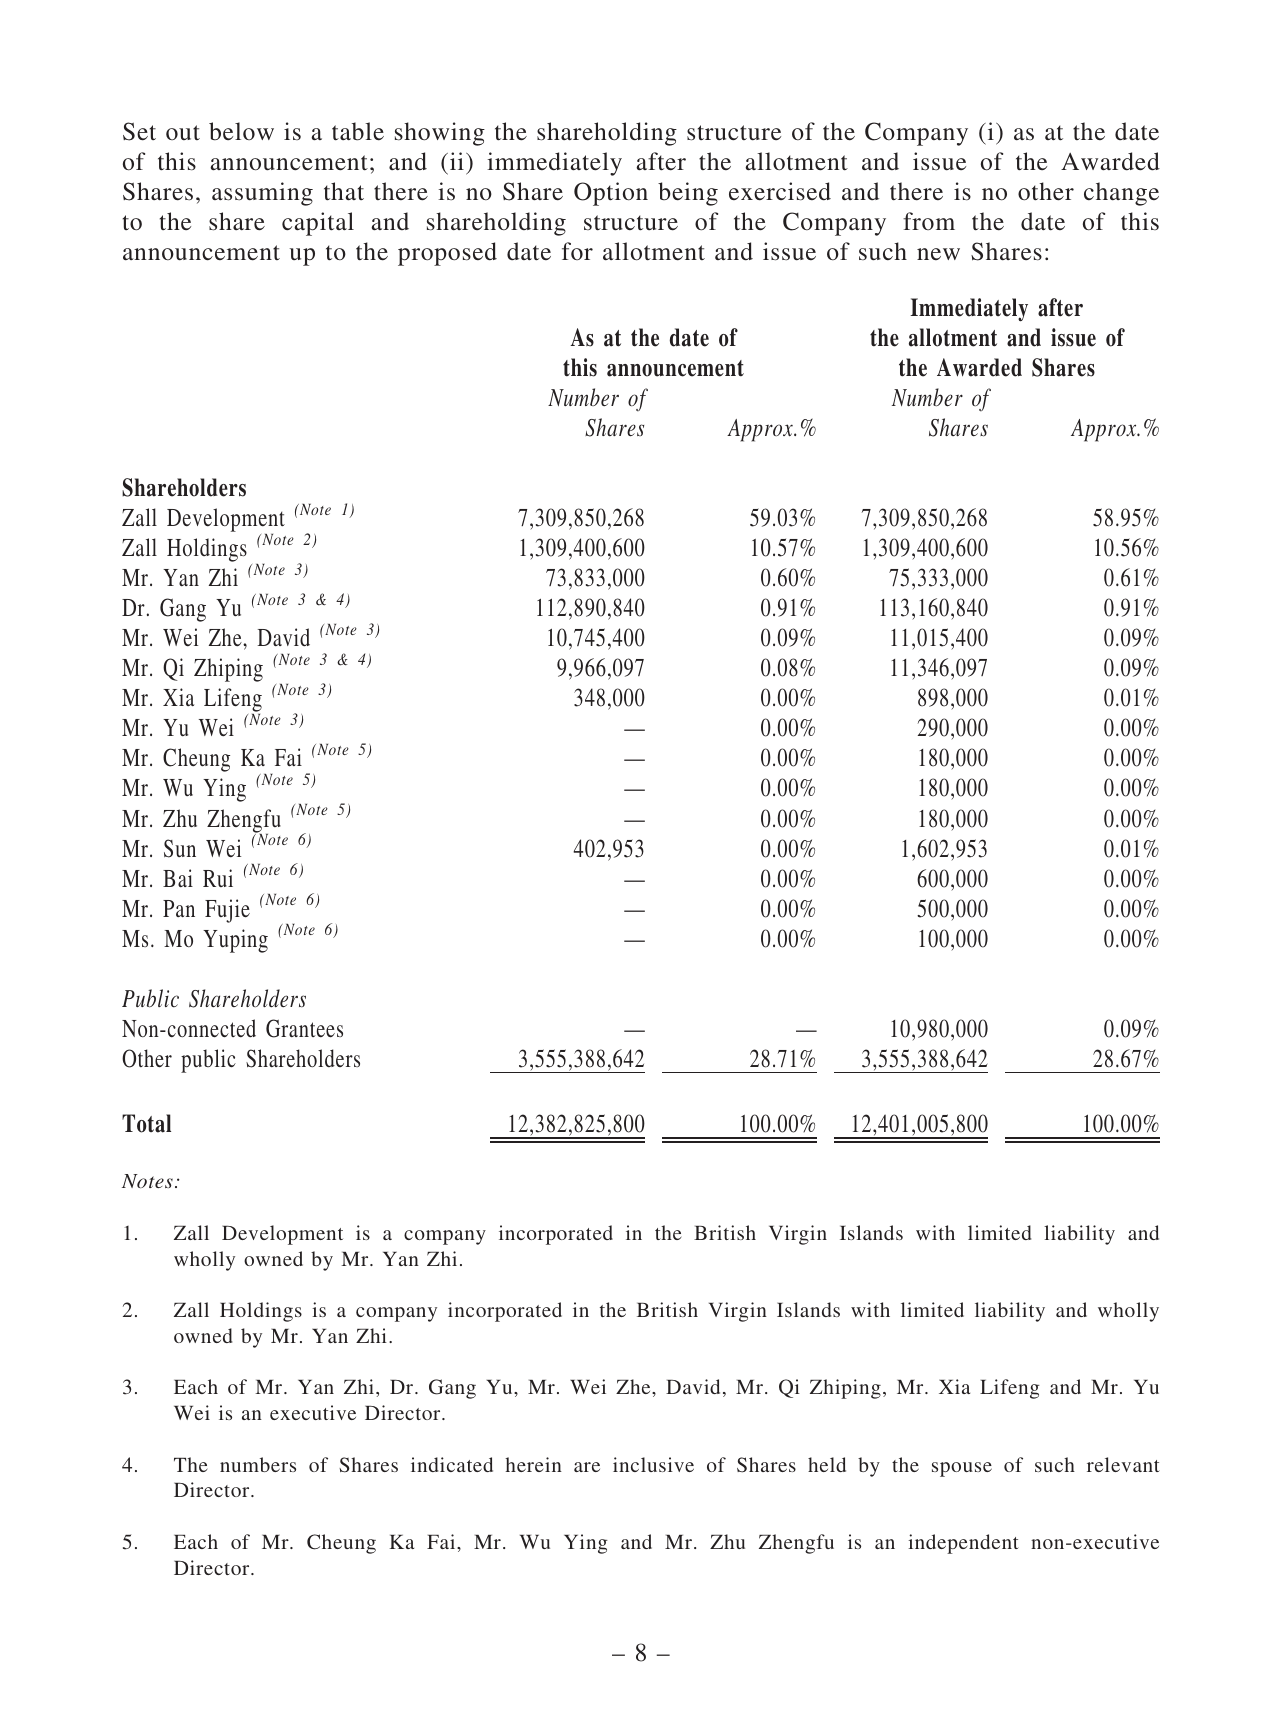  What do you see at coordinates (262, 194) in the image?
I see `assuming` at bounding box center [262, 194].
